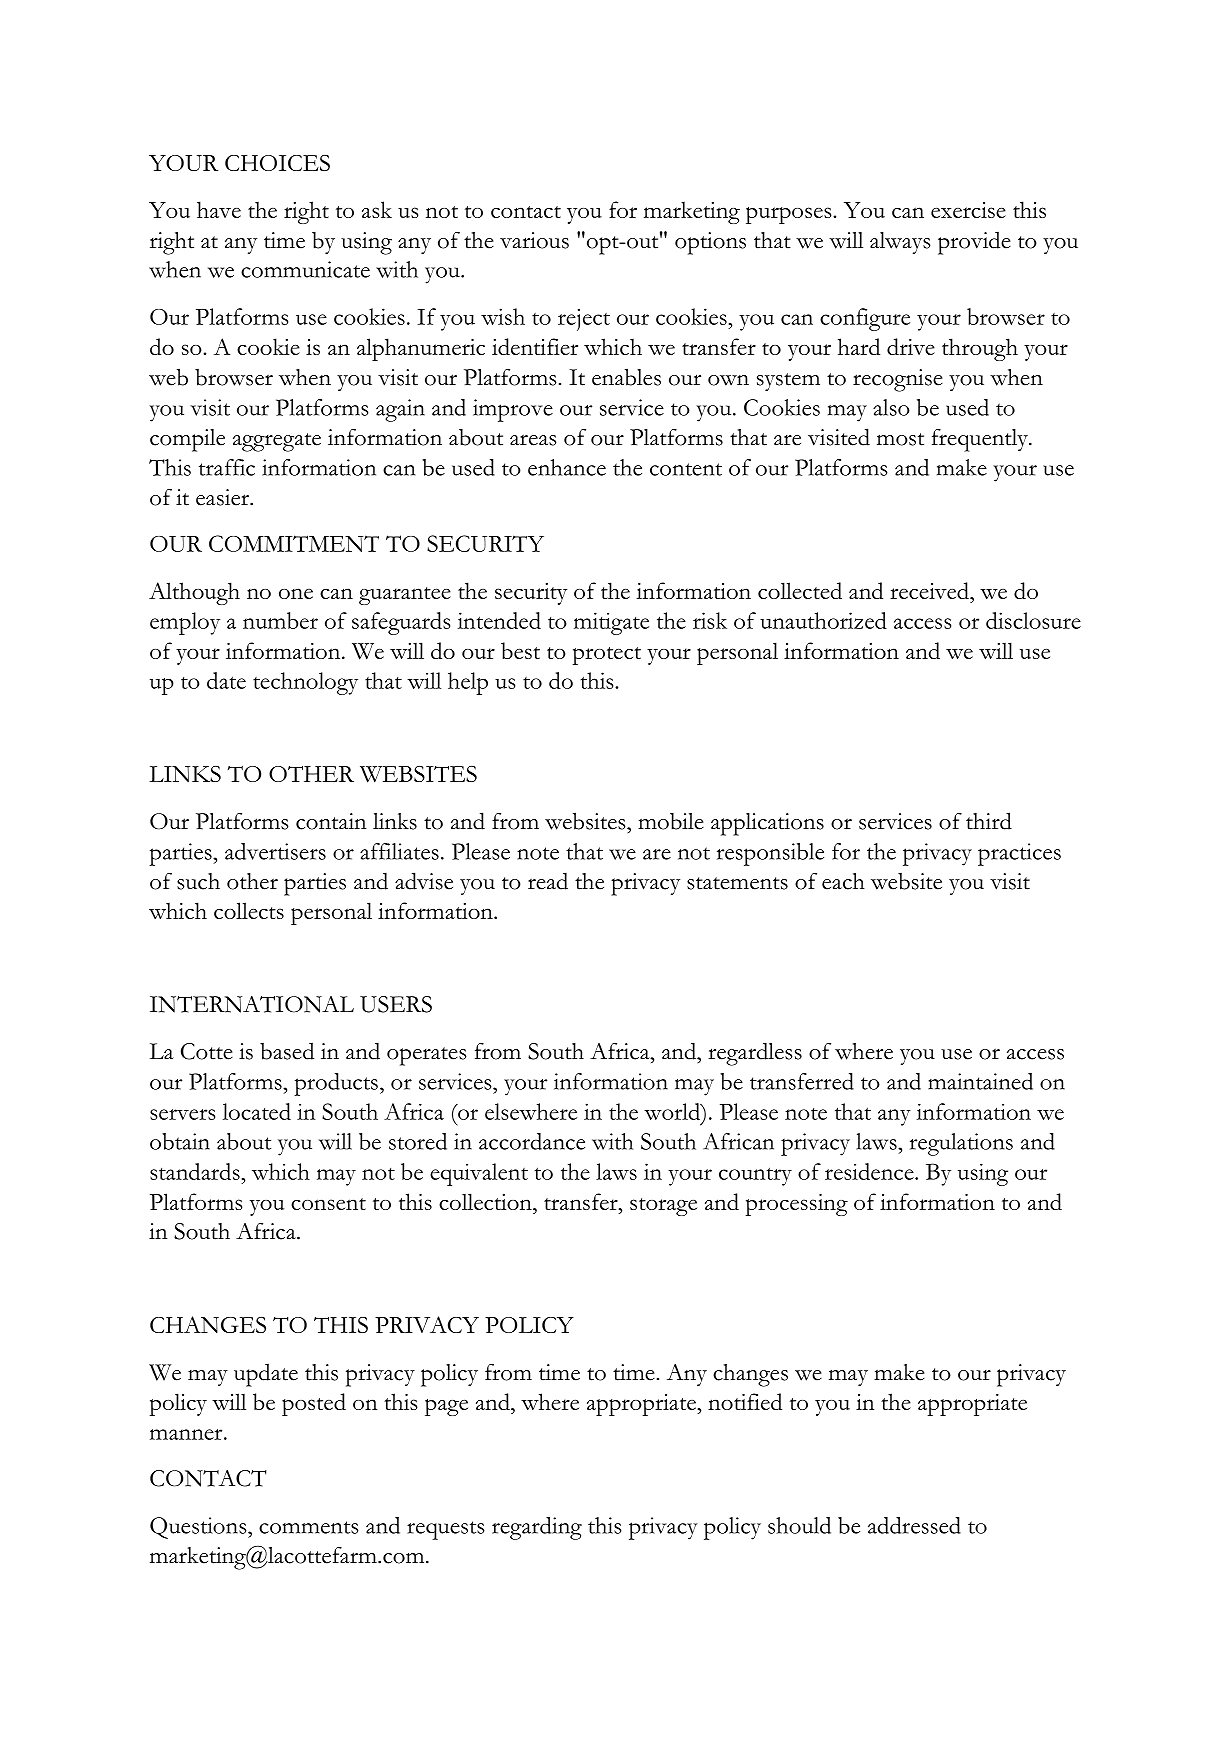 The image size is (1230, 1740). What do you see at coordinates (537, 1528) in the screenshot?
I see `regarding` at bounding box center [537, 1528].
